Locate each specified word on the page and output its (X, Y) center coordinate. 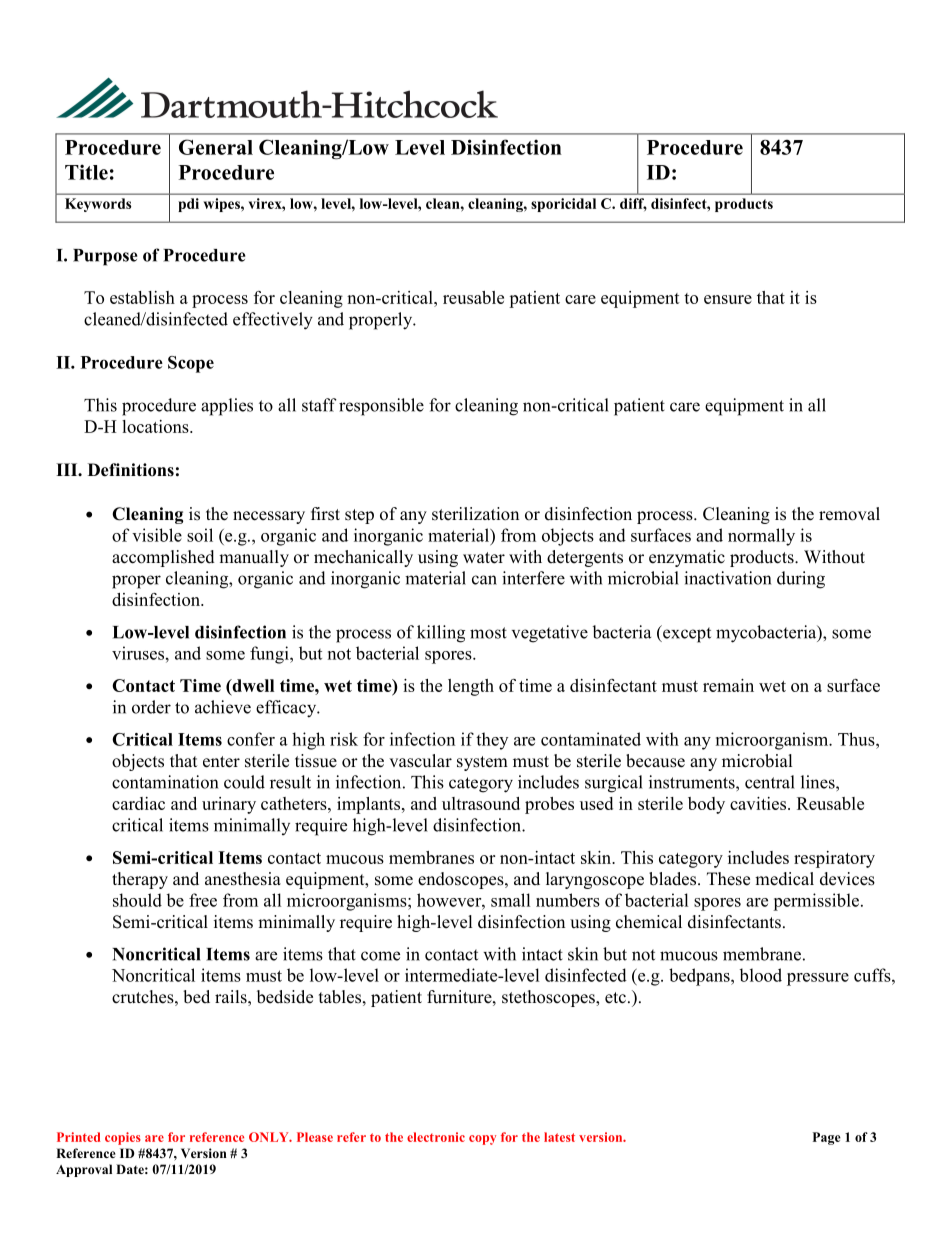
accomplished (163, 558)
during (801, 580)
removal (849, 514)
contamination (165, 782)
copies (123, 1138)
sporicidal (563, 205)
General (216, 147)
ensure (728, 299)
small (510, 900)
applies (227, 407)
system (482, 763)
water (484, 558)
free (203, 900)
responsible (381, 407)
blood (761, 975)
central (770, 782)
